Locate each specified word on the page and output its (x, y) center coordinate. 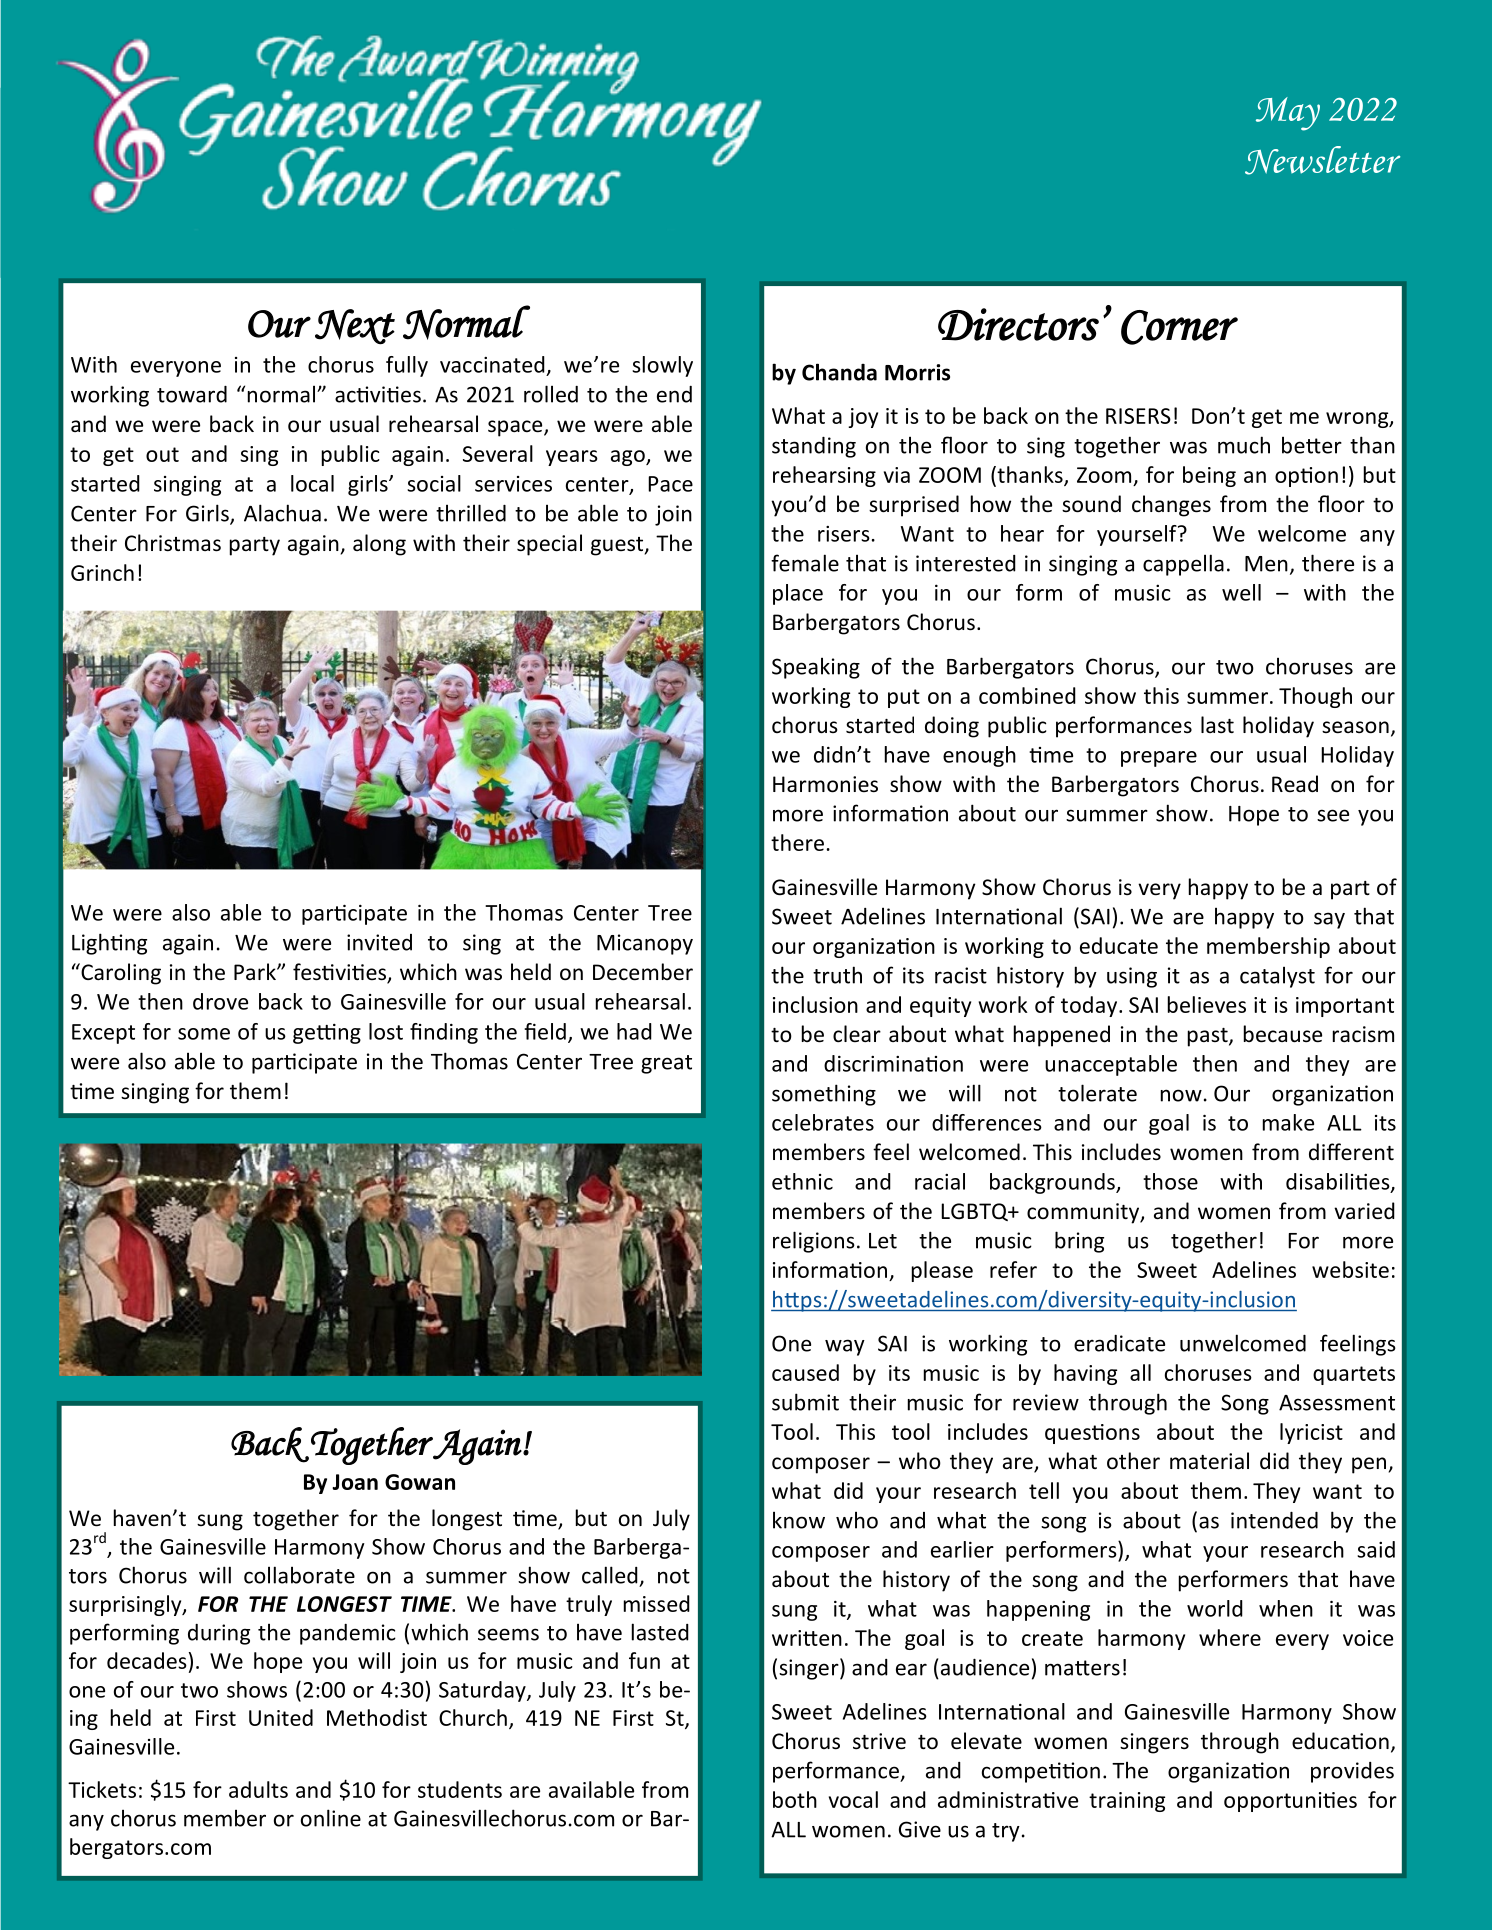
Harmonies (825, 784)
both (795, 1799)
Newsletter (1322, 160)
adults (258, 1789)
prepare (1159, 759)
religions (814, 1242)
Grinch (102, 572)
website (1350, 1269)
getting (327, 1034)
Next (355, 327)
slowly (662, 366)
